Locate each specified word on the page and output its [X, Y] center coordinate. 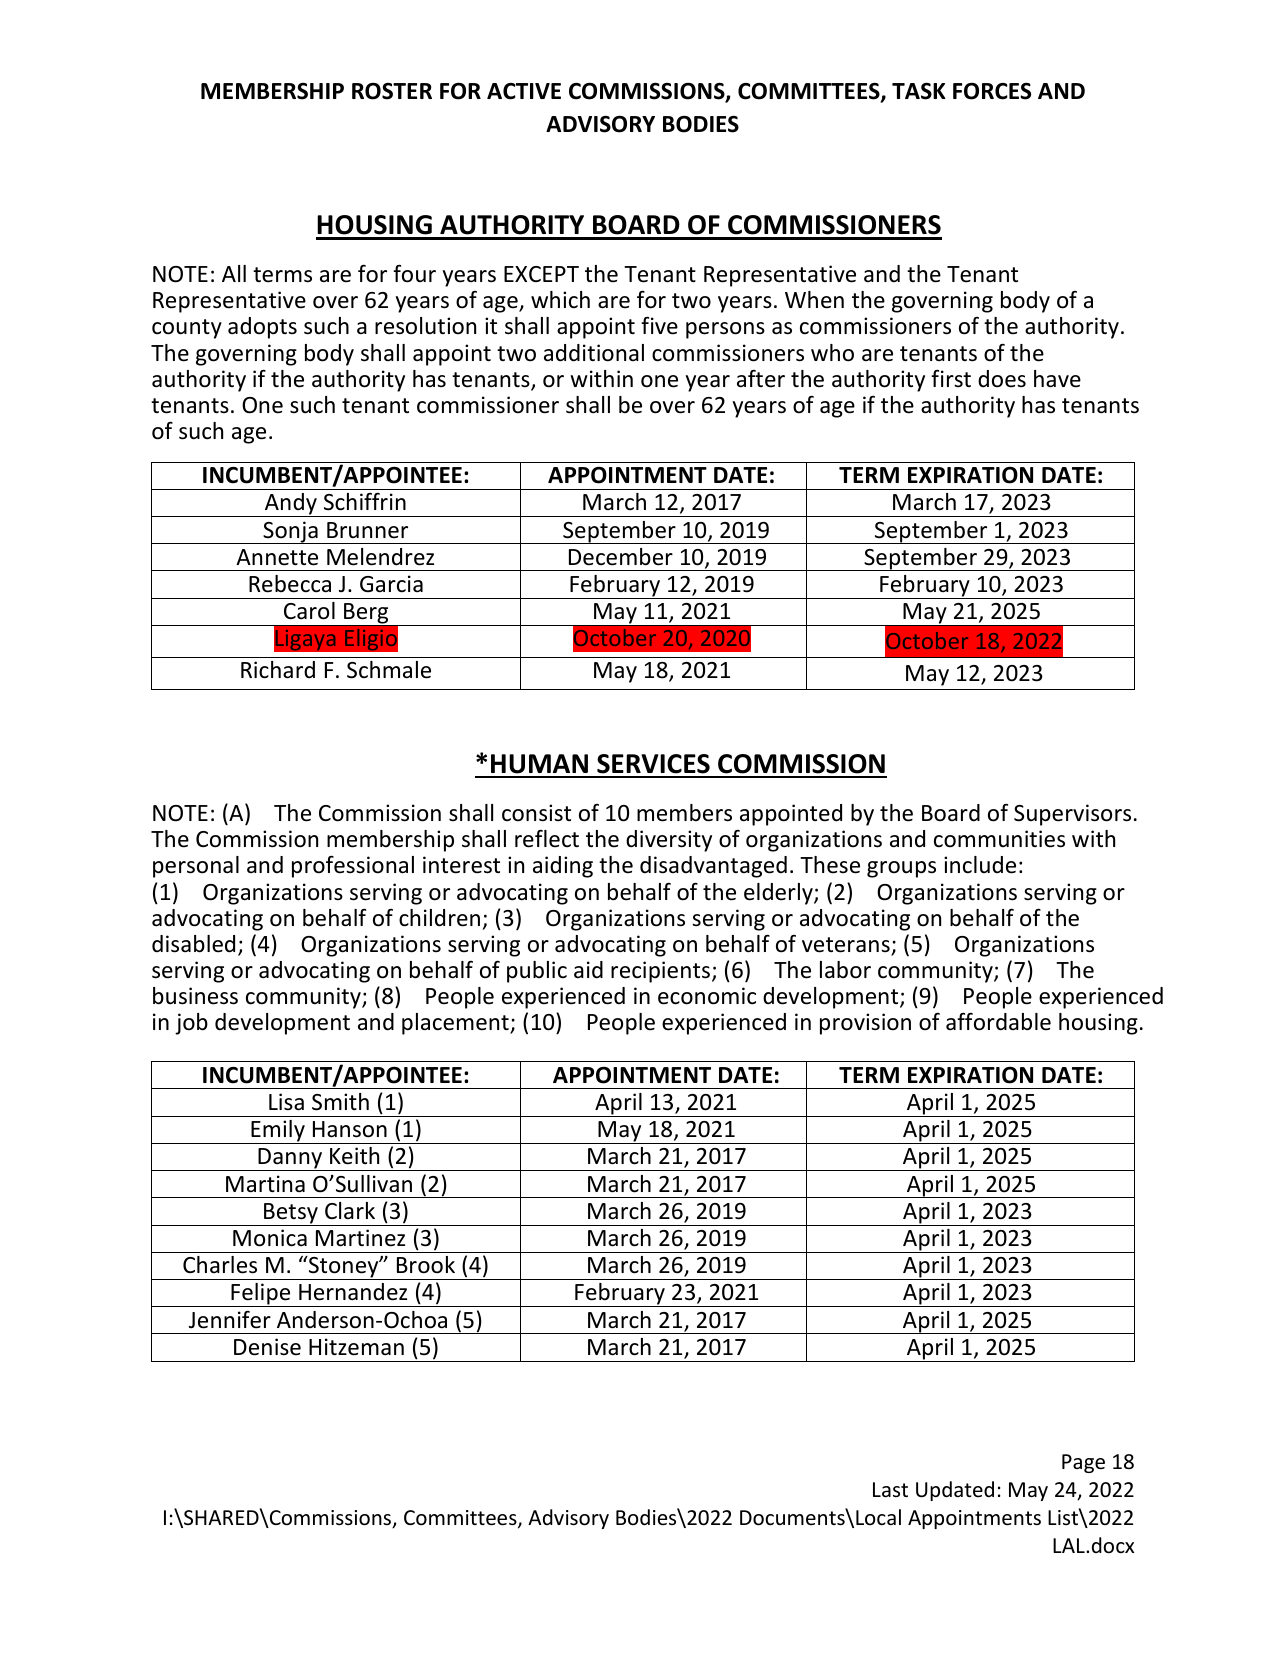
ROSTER [392, 91]
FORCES [992, 91]
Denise [267, 1347]
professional [353, 866]
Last [890, 1489]
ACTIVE [524, 91]
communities [999, 839]
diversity [669, 841]
